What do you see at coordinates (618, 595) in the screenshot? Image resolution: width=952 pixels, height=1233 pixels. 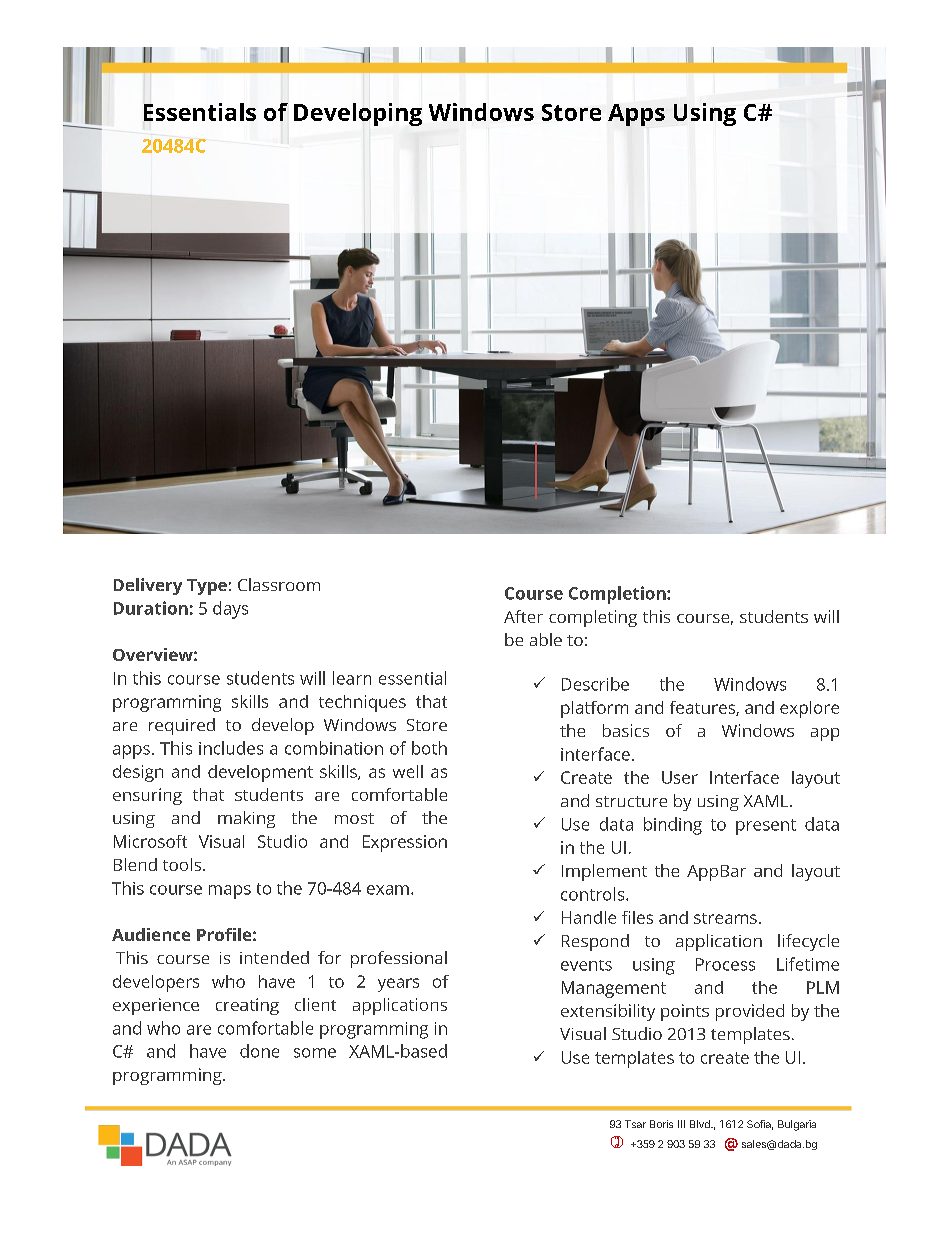 I see `Completion` at bounding box center [618, 595].
